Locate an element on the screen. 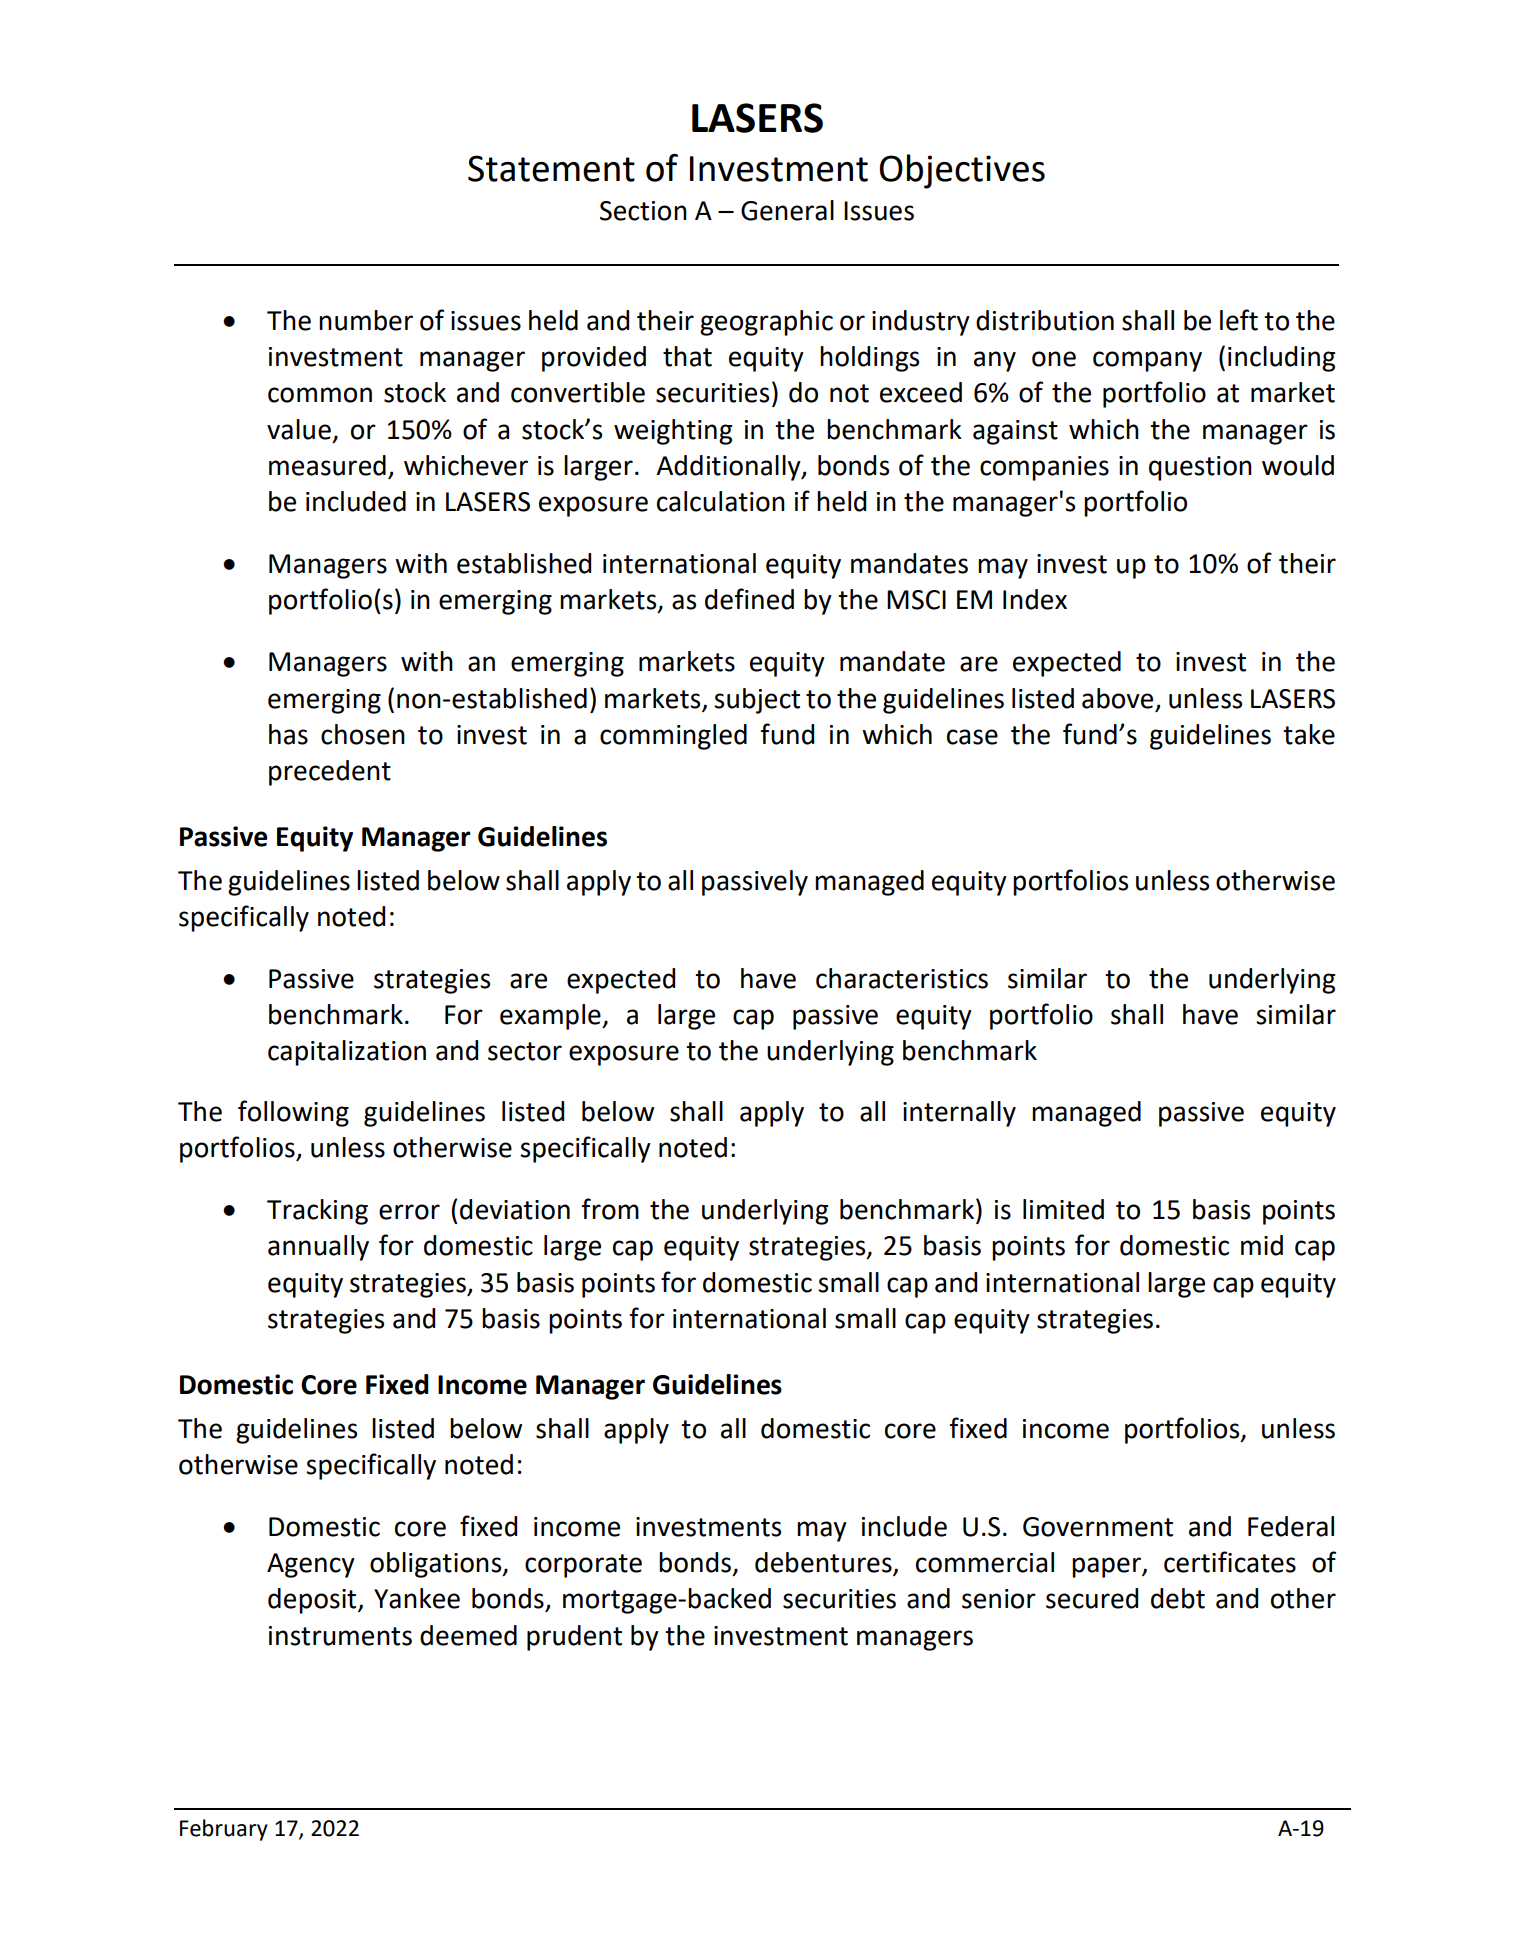  characteristics is located at coordinates (902, 978).
